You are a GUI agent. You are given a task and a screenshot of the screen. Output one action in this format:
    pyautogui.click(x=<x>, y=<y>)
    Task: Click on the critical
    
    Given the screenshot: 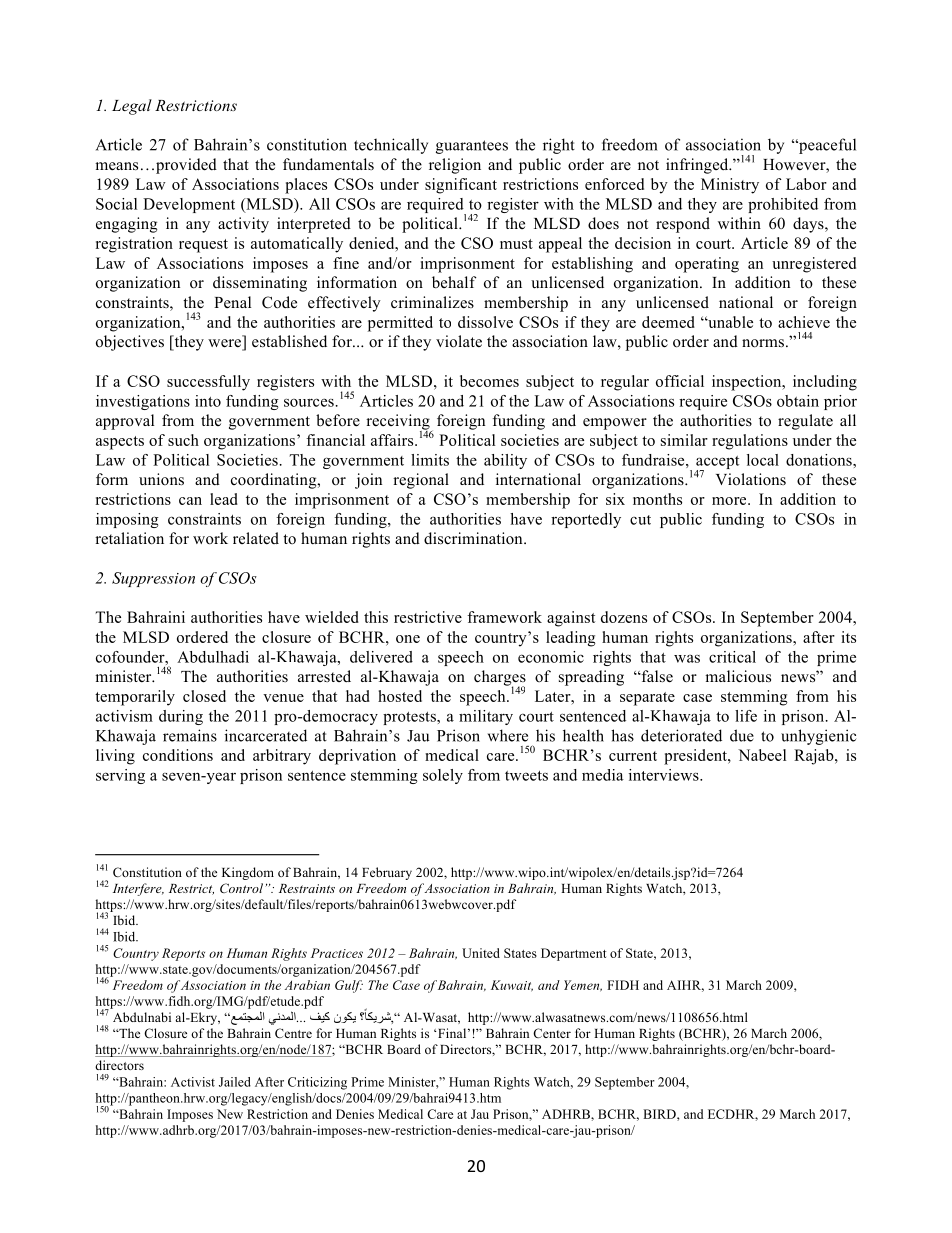 What is the action you would take?
    pyautogui.click(x=732, y=657)
